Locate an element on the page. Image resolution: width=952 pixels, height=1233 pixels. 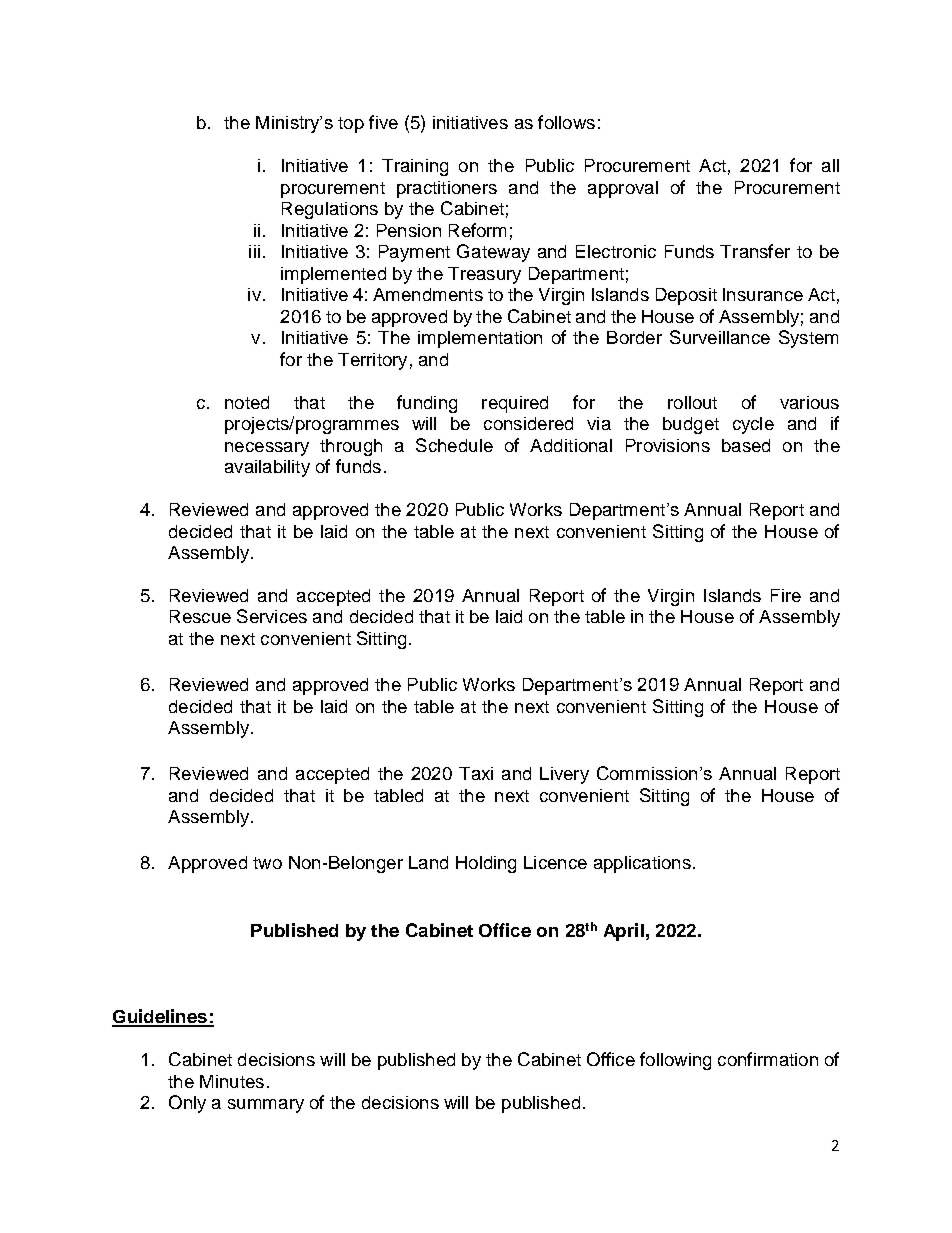
based is located at coordinates (746, 445).
